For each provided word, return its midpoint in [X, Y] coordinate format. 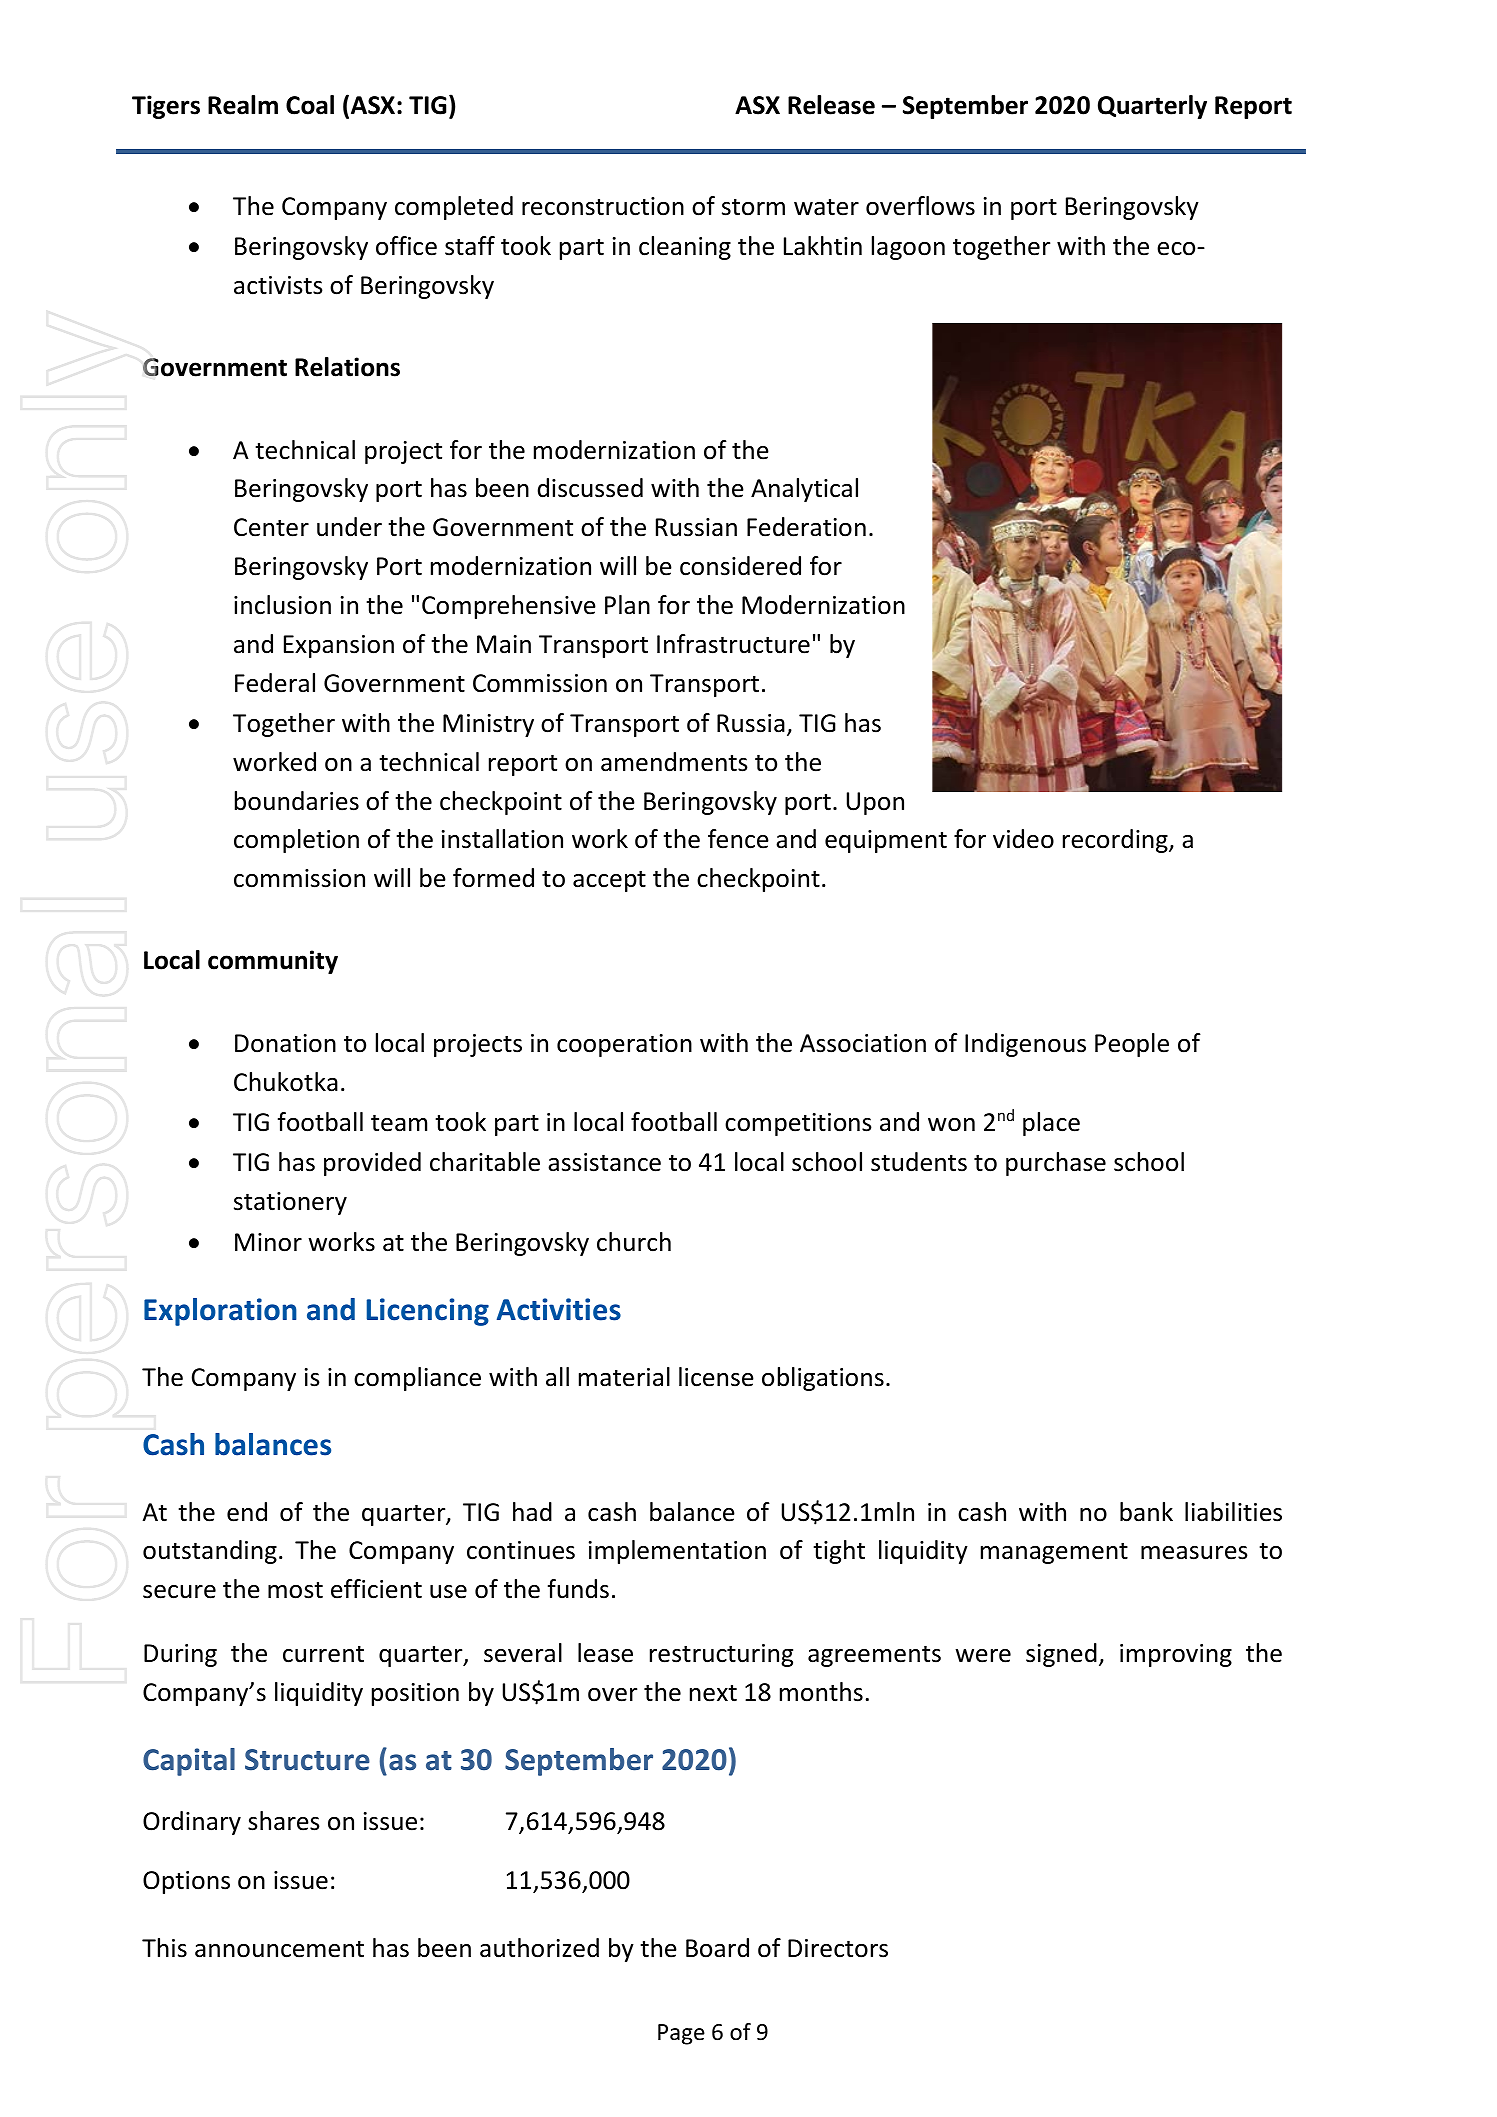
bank [1146, 1512]
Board [717, 1948]
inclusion [282, 605]
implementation [677, 1552]
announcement [279, 1949]
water [826, 207]
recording [1116, 841]
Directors [838, 1948]
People [1132, 1045]
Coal [310, 105]
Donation [285, 1043]
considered [740, 566]
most [295, 1590]
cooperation [624, 1045]
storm [753, 207]
